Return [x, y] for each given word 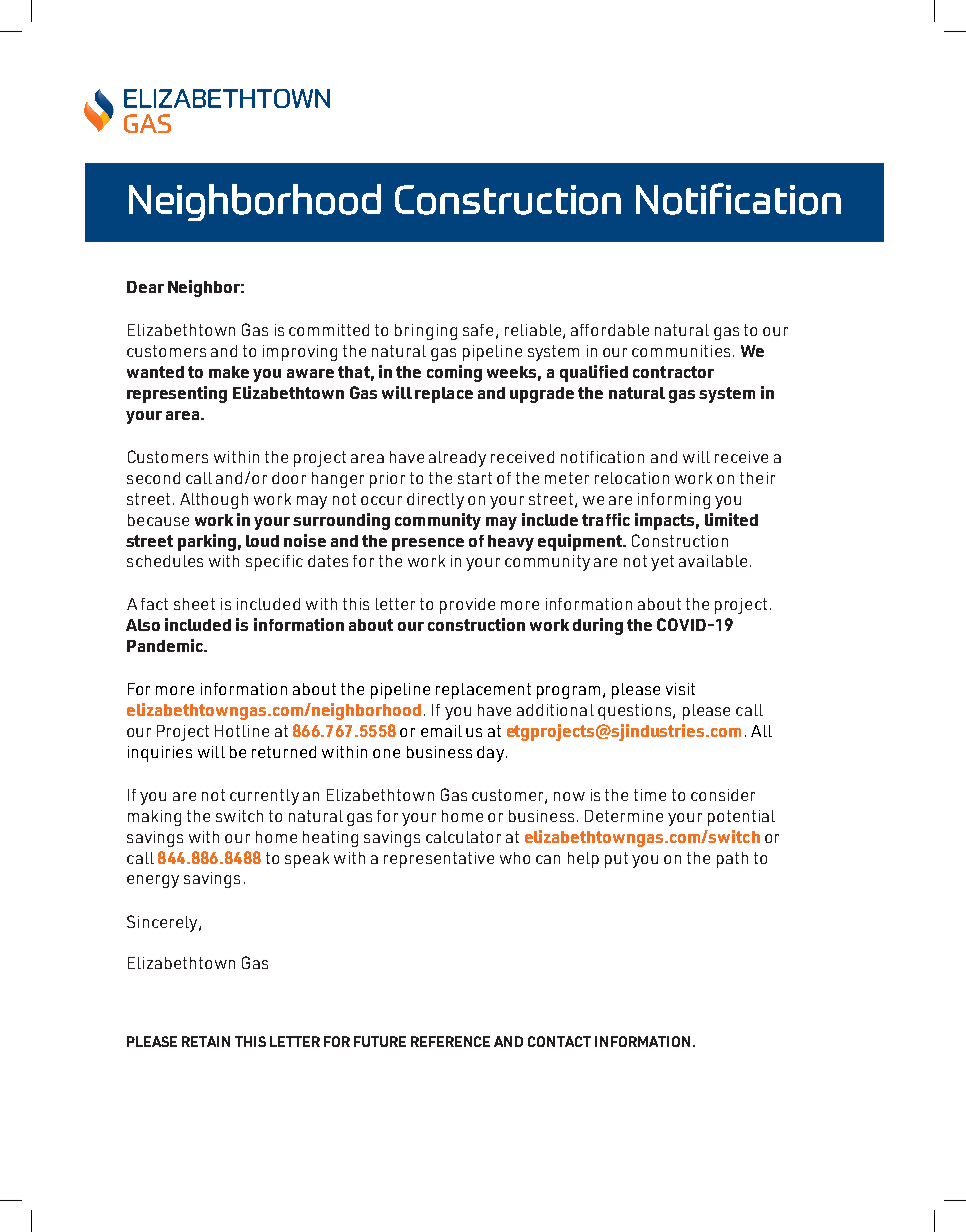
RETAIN [206, 1041]
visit [680, 689]
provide [467, 606]
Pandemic [166, 645]
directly [435, 501]
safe [478, 330]
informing [674, 501]
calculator [463, 837]
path [732, 860]
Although [214, 501]
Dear [145, 287]
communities [681, 351]
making [154, 818]
